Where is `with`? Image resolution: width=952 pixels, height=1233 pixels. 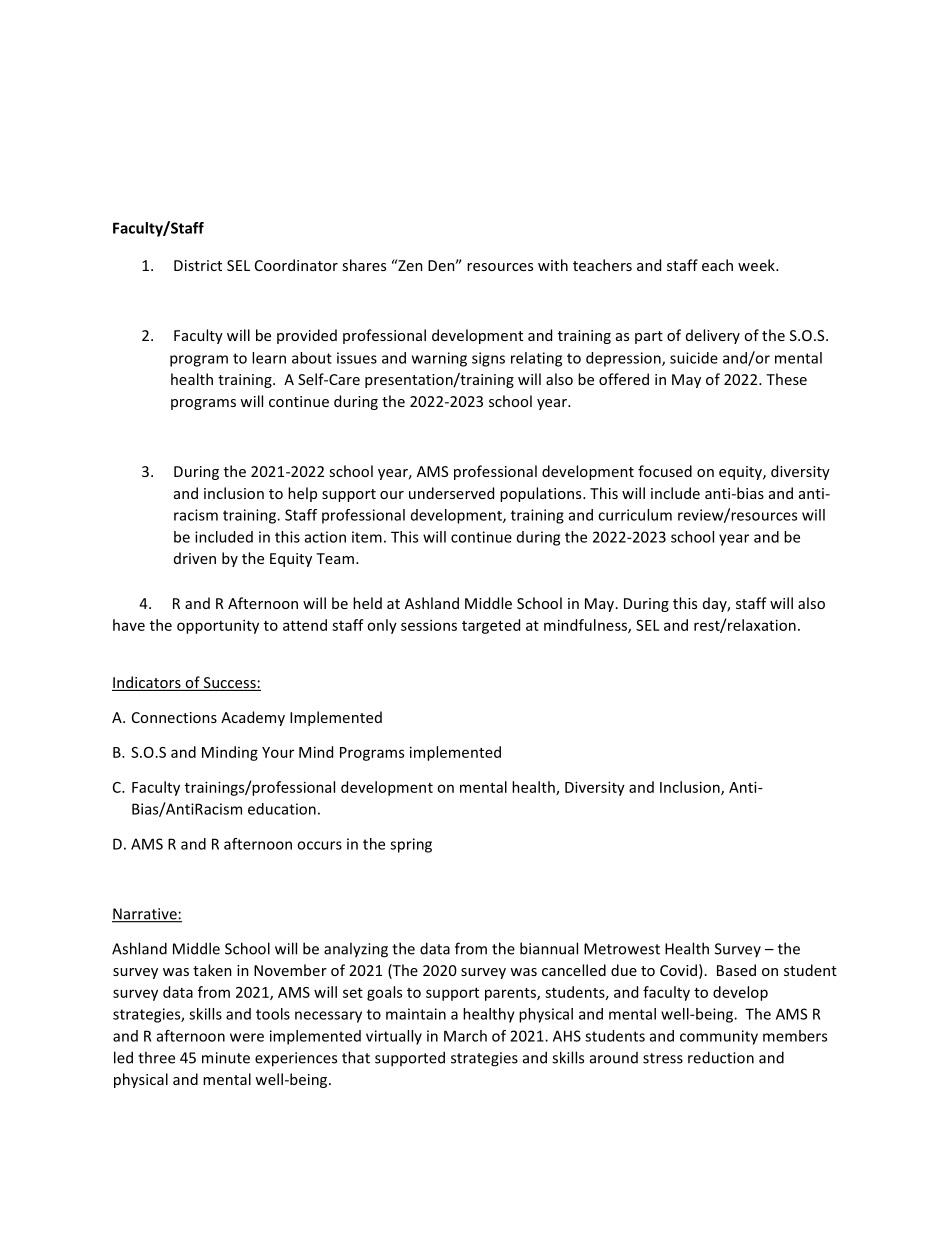 with is located at coordinates (553, 265).
